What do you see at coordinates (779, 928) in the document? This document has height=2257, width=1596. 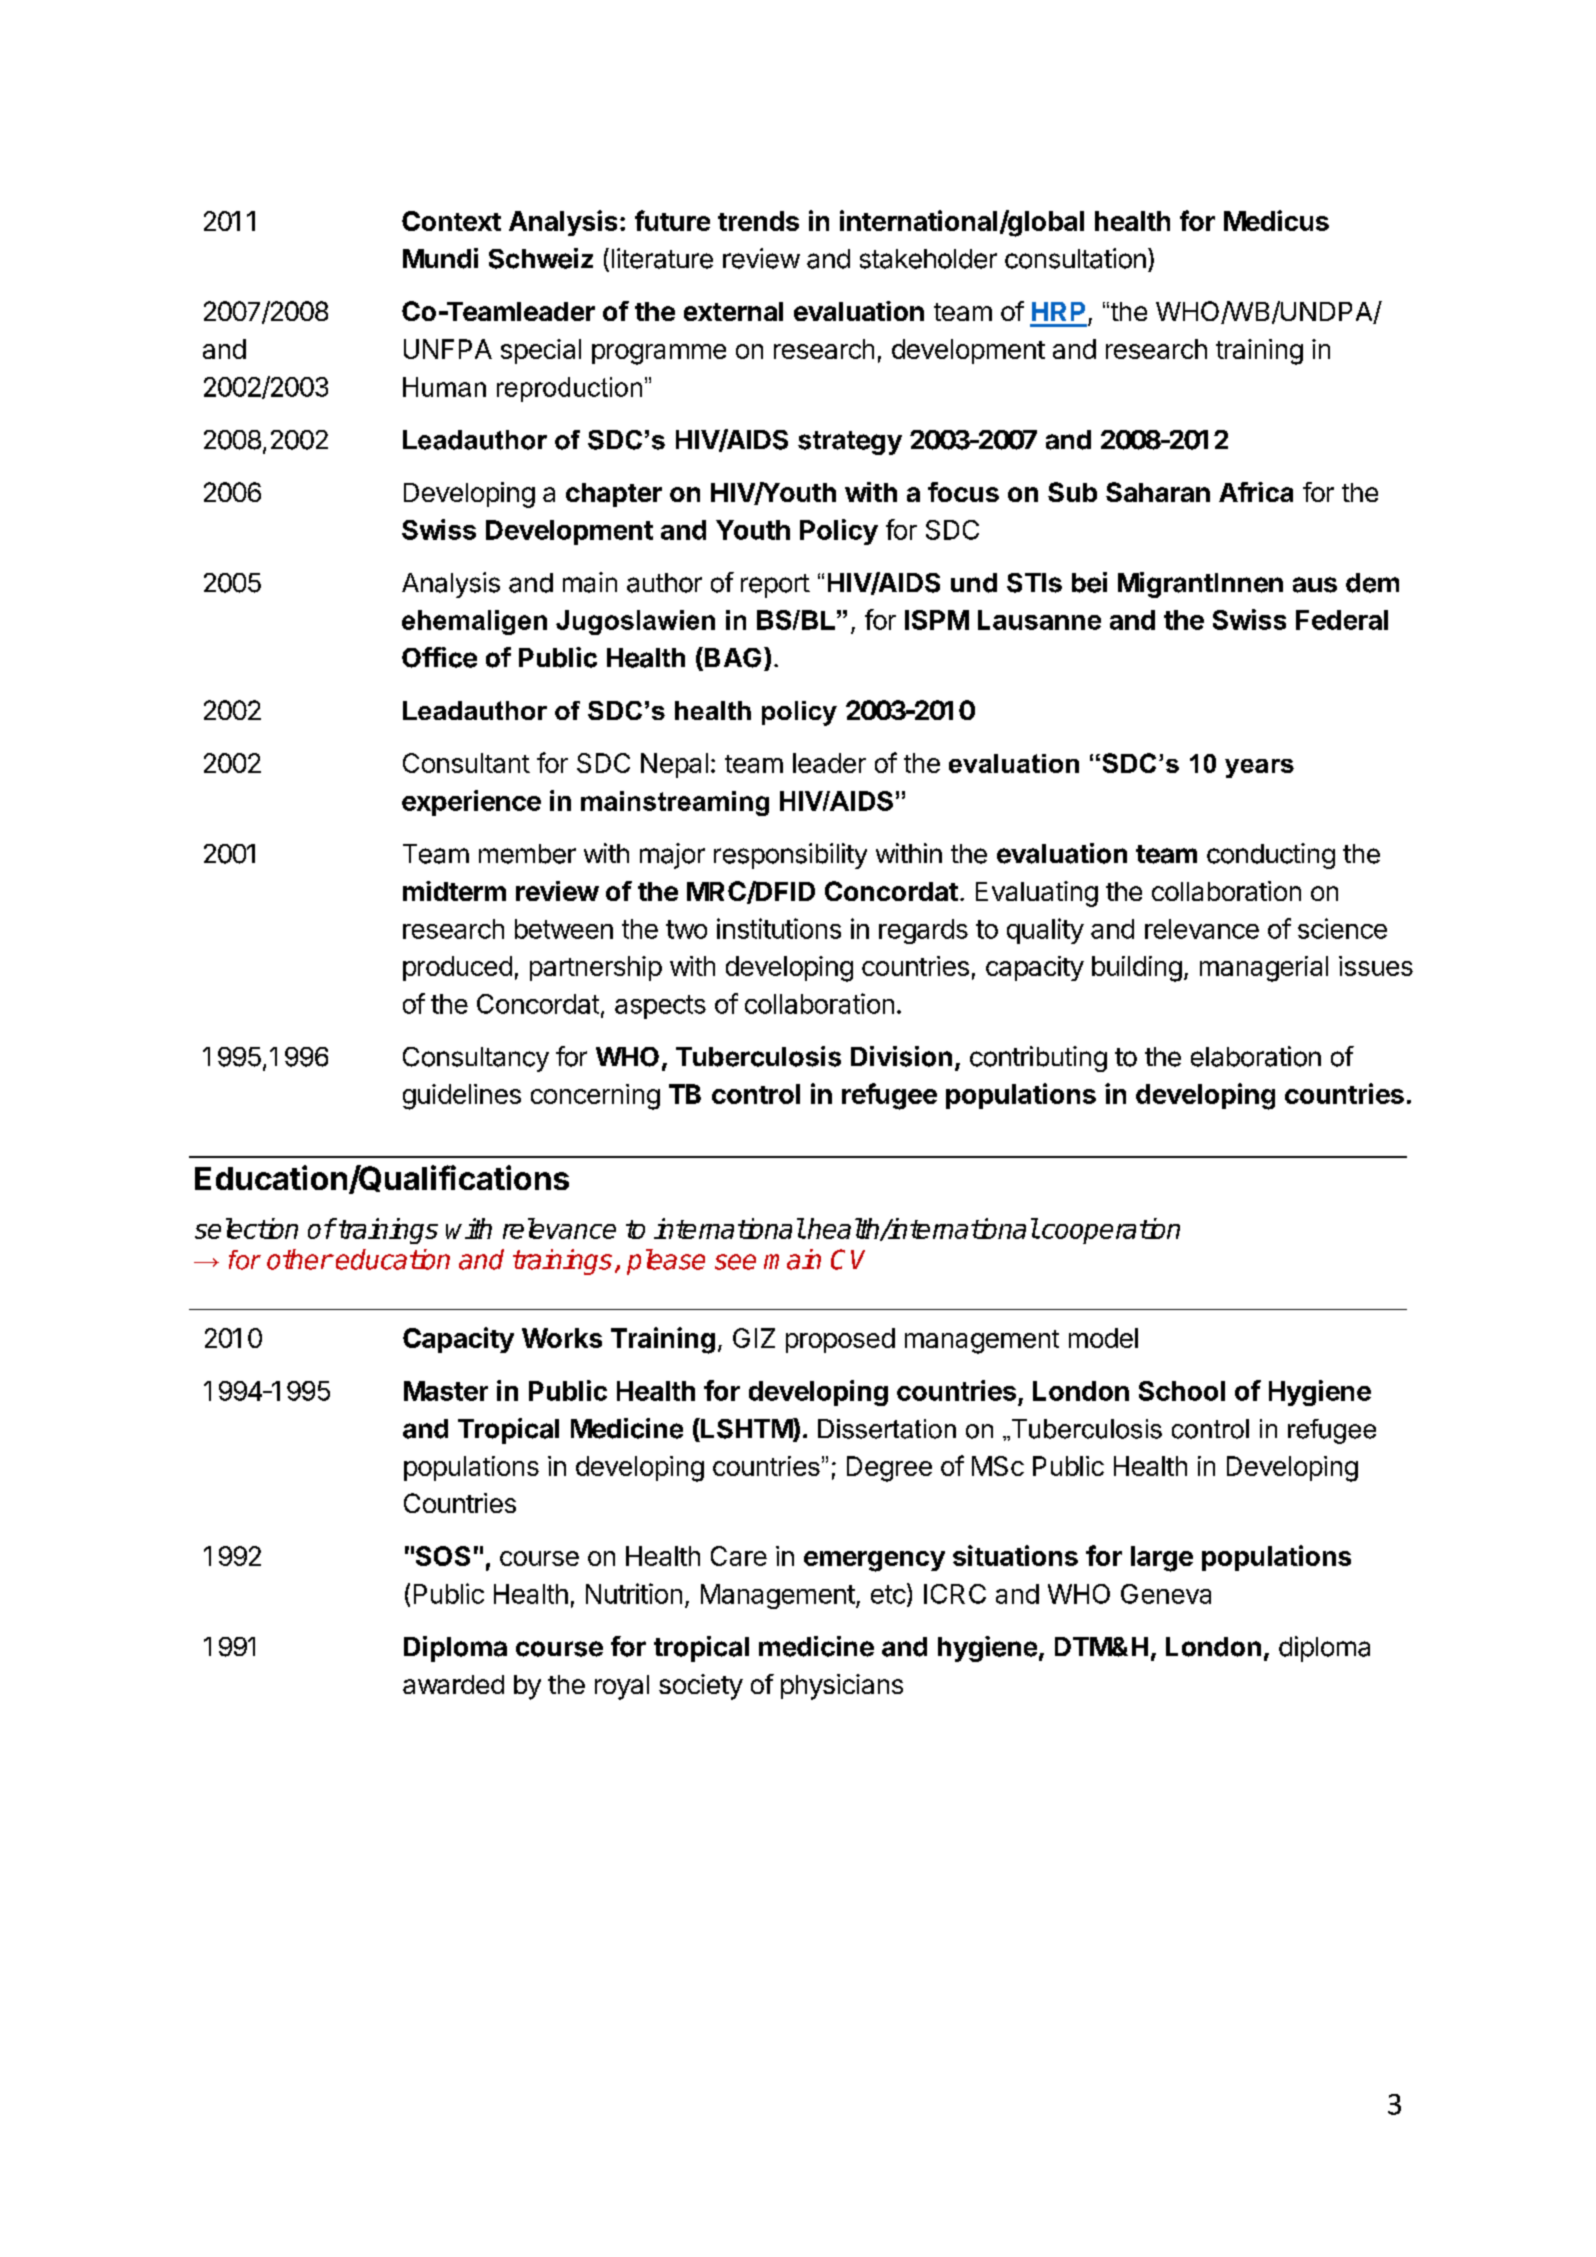 I see `institutions` at bounding box center [779, 928].
